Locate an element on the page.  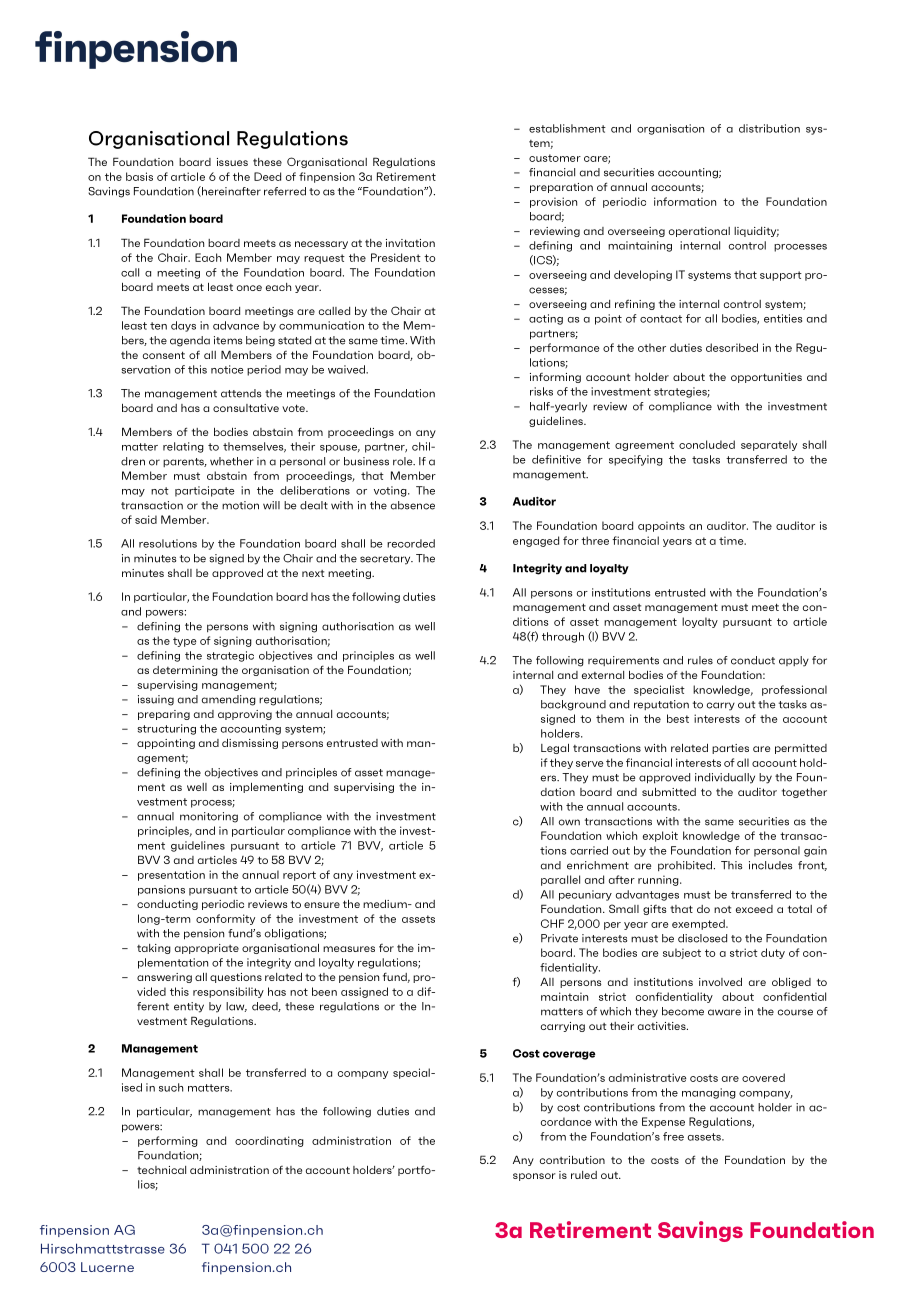
concluded is located at coordinates (707, 444).
